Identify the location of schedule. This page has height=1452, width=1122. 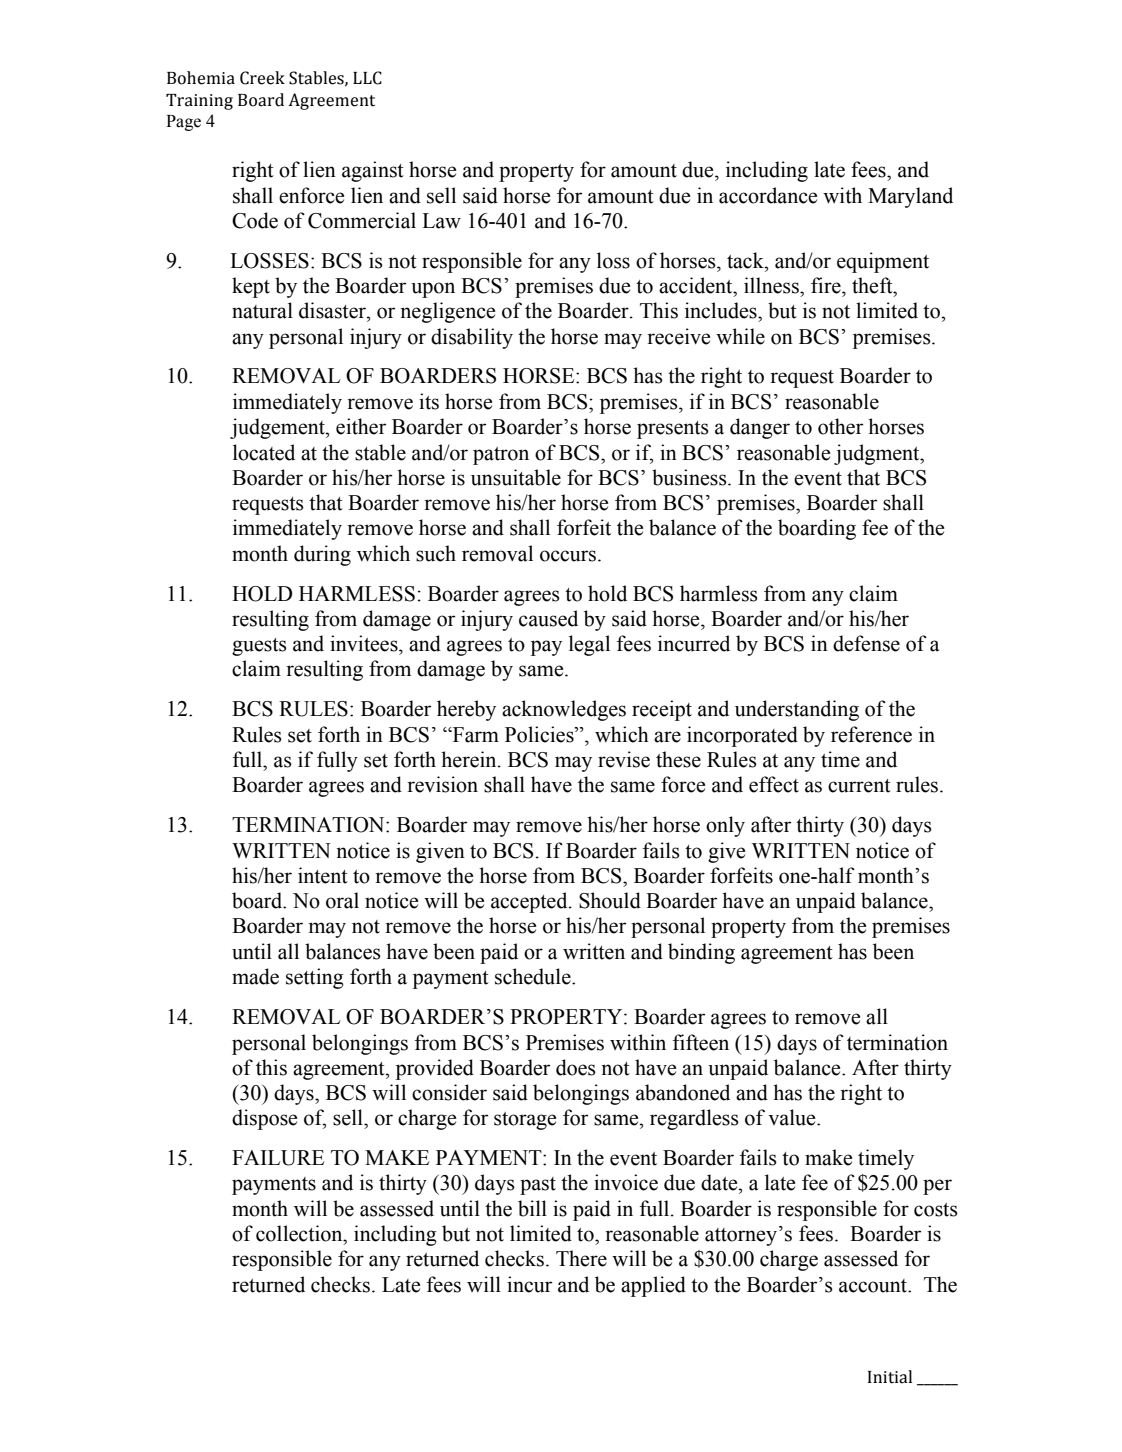
(534, 976).
